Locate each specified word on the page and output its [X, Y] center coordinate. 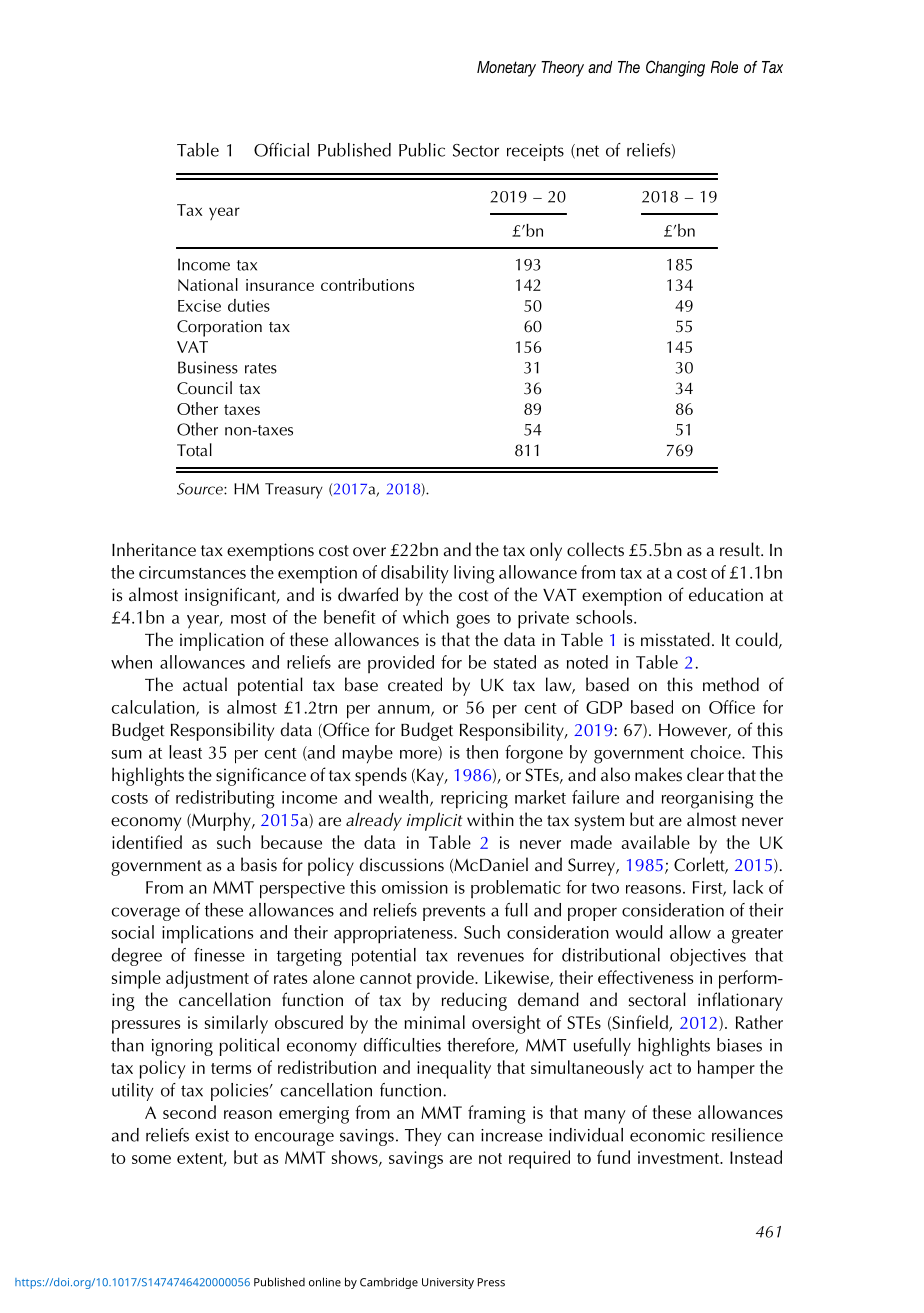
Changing [675, 68]
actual [205, 684]
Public [422, 150]
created [415, 684]
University [448, 1283]
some [151, 1159]
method [731, 684]
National [208, 284]
